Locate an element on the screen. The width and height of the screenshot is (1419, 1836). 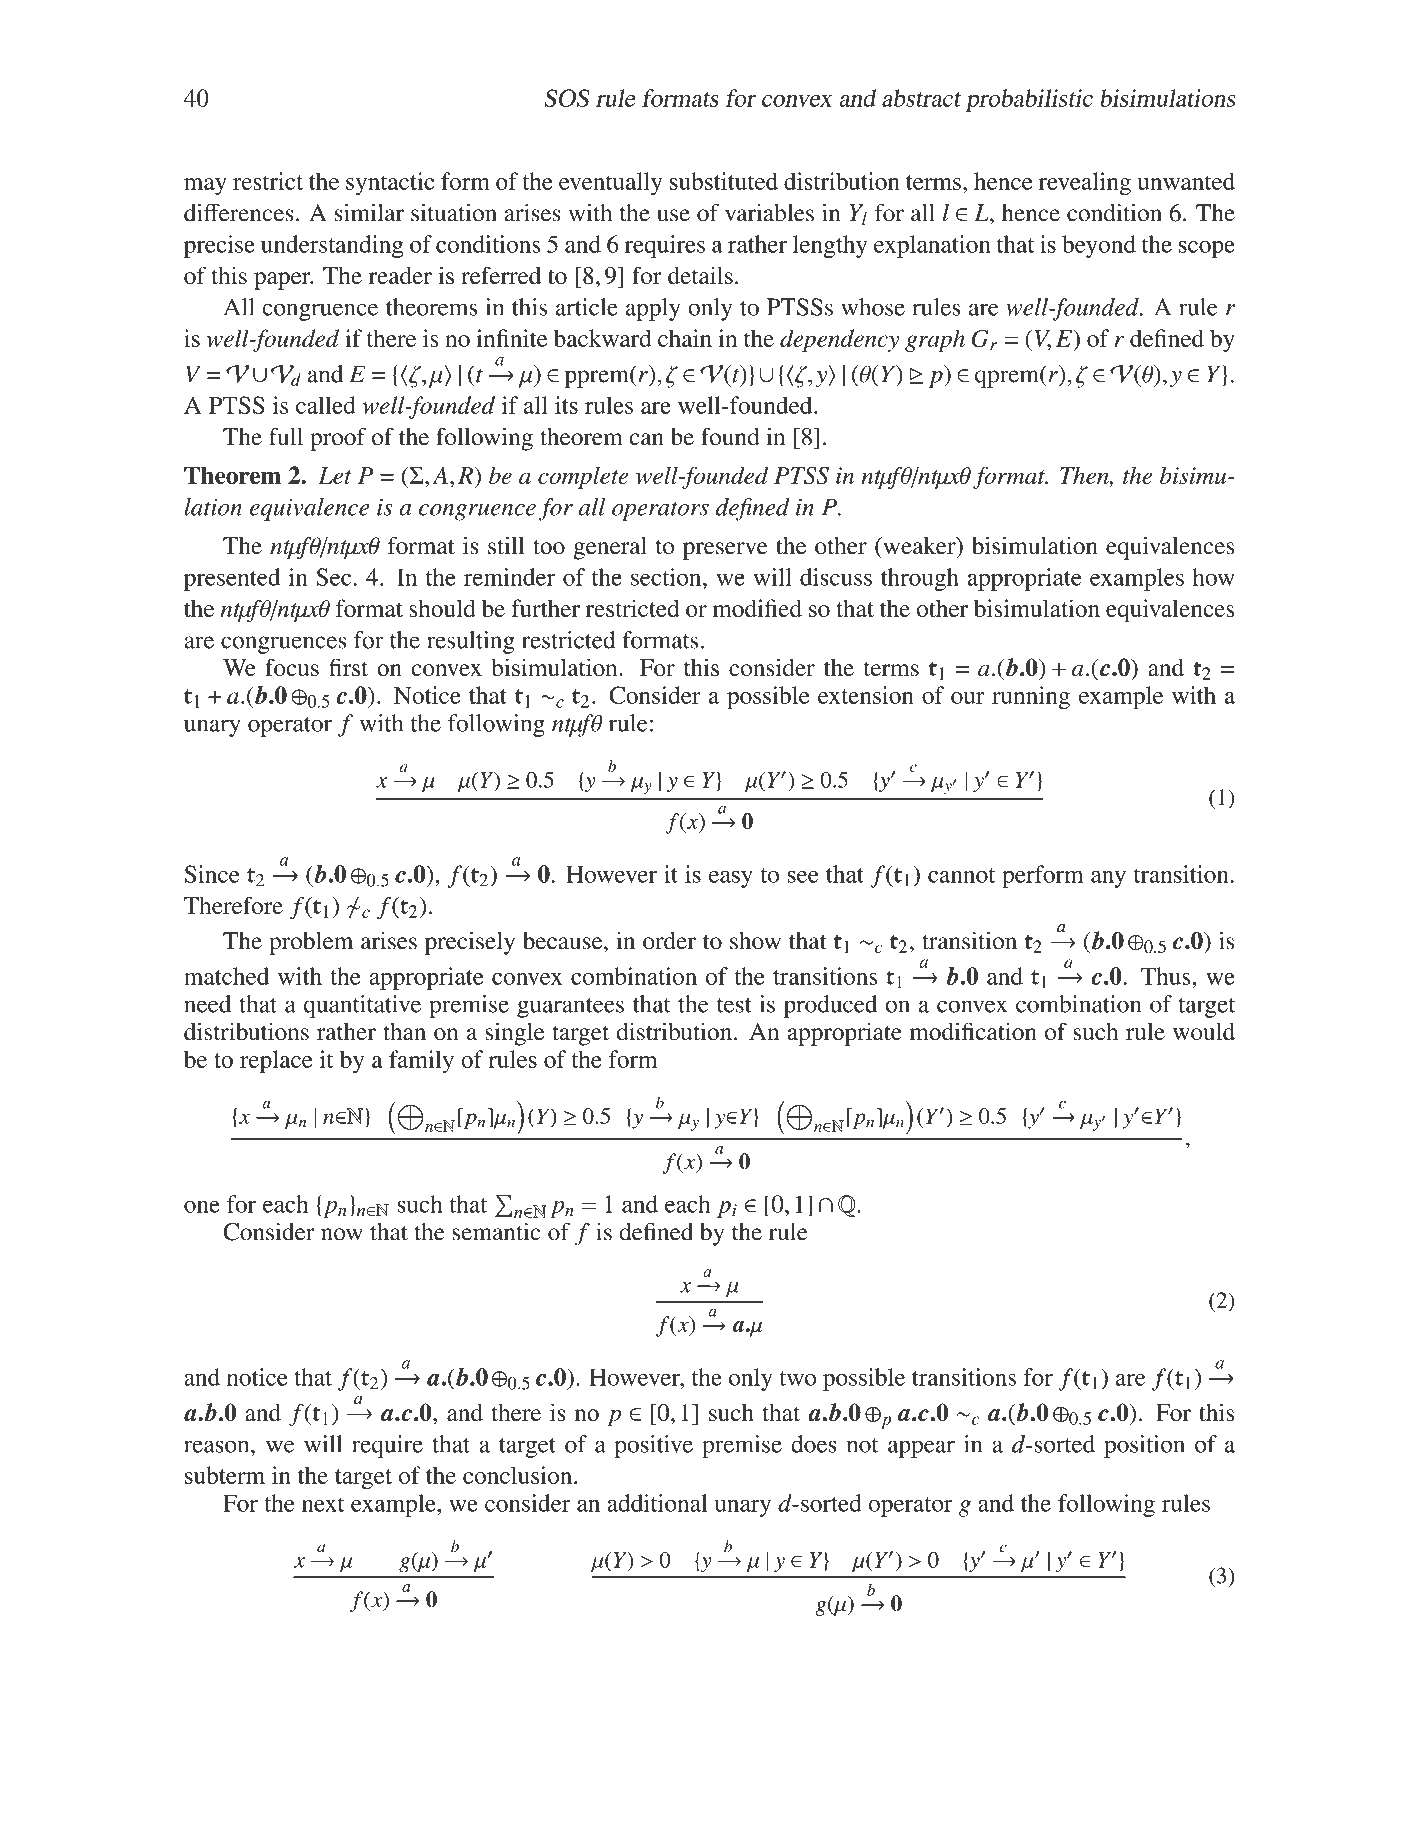
Since is located at coordinates (212, 874).
